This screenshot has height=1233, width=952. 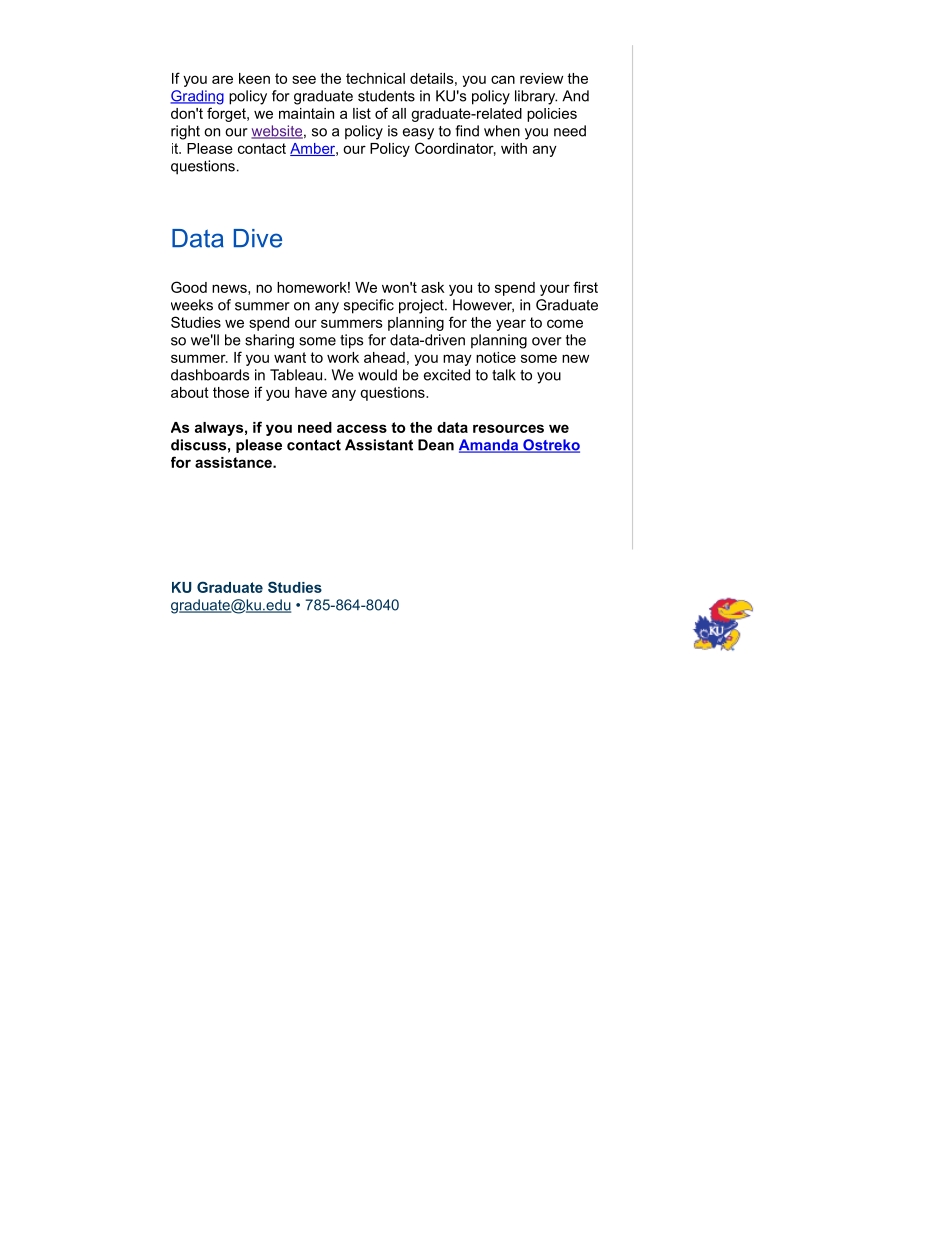 What do you see at coordinates (386, 96) in the screenshot?
I see `students` at bounding box center [386, 96].
